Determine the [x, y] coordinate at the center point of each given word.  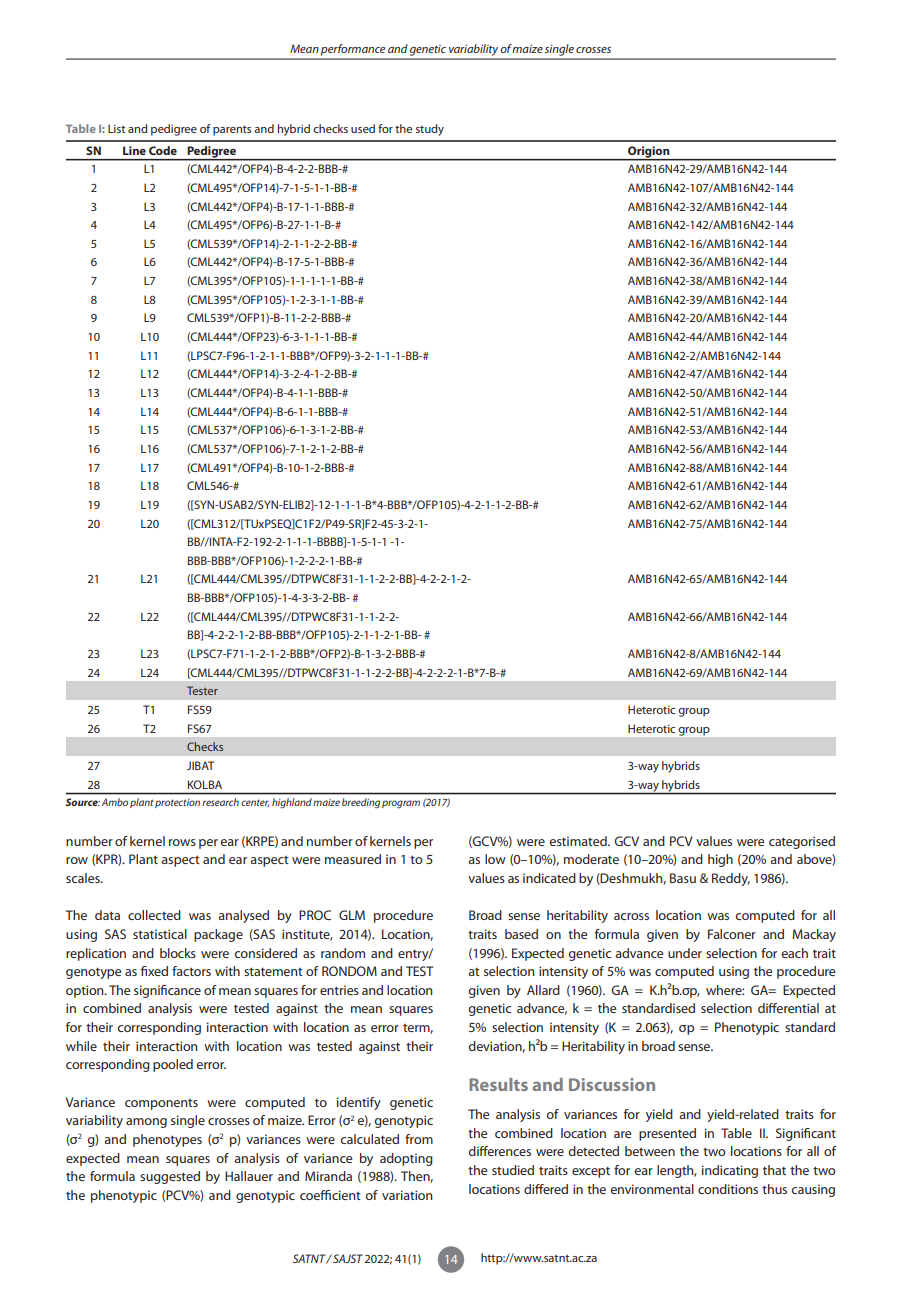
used [363, 128]
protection [177, 803]
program [401, 804]
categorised [802, 842]
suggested [170, 1177]
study [430, 130]
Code [163, 150]
